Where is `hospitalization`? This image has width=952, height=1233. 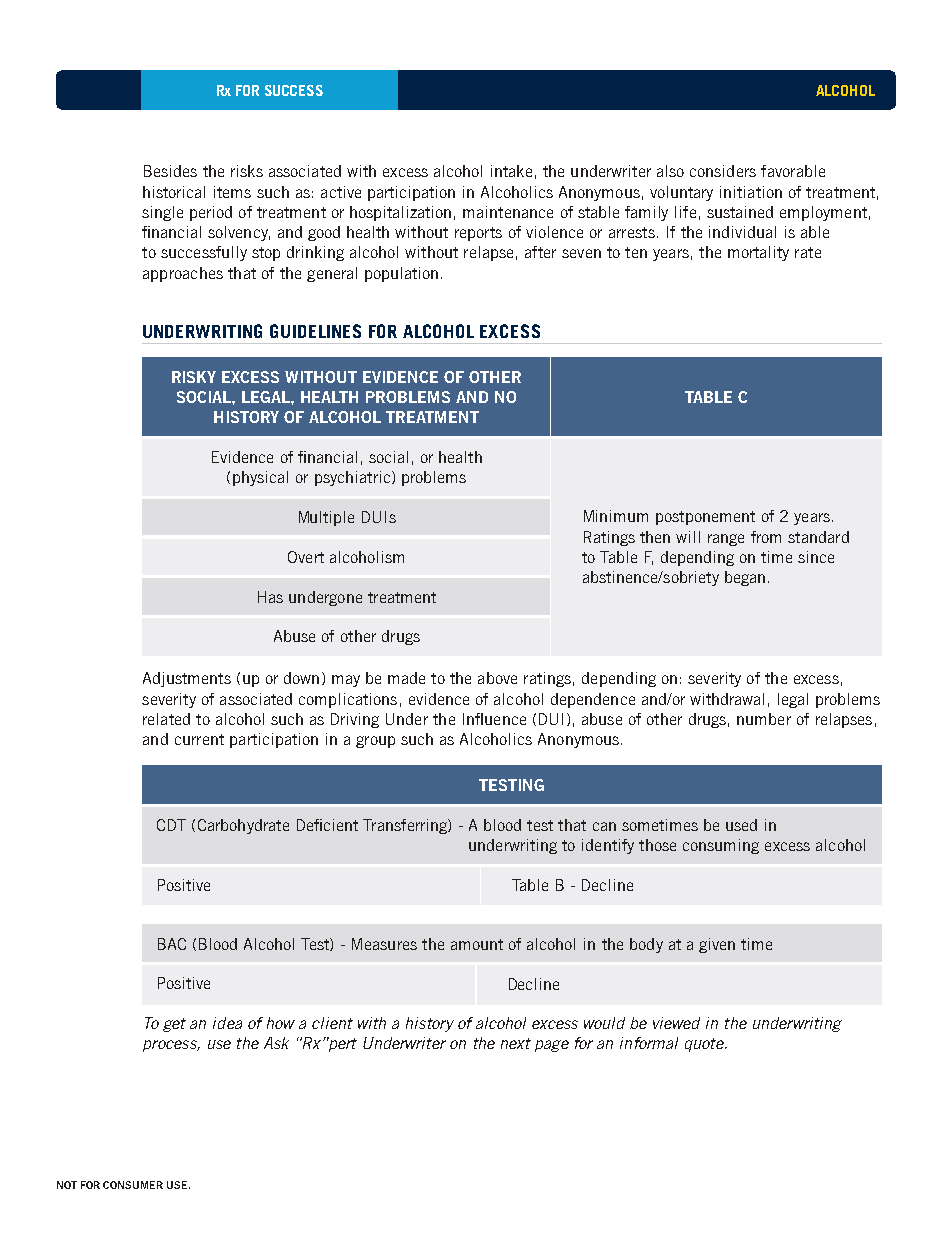 hospitalization is located at coordinates (400, 213).
